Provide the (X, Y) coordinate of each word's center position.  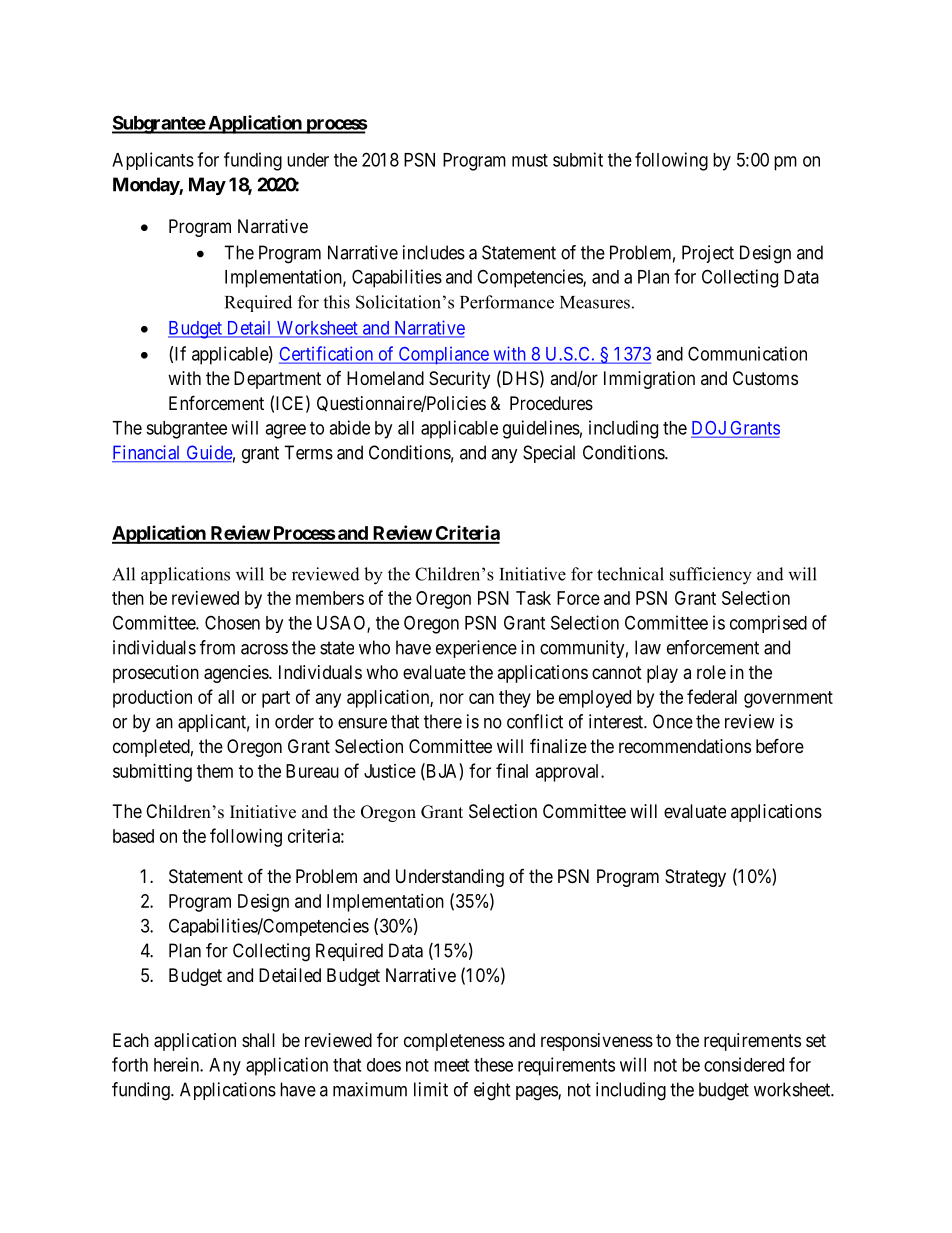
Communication (747, 353)
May (207, 186)
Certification (327, 354)
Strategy (695, 878)
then (128, 598)
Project (708, 254)
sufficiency (711, 576)
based (133, 836)
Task (533, 598)
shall (258, 1040)
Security (459, 380)
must (530, 160)
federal (712, 696)
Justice (390, 771)
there (443, 721)
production (152, 699)
